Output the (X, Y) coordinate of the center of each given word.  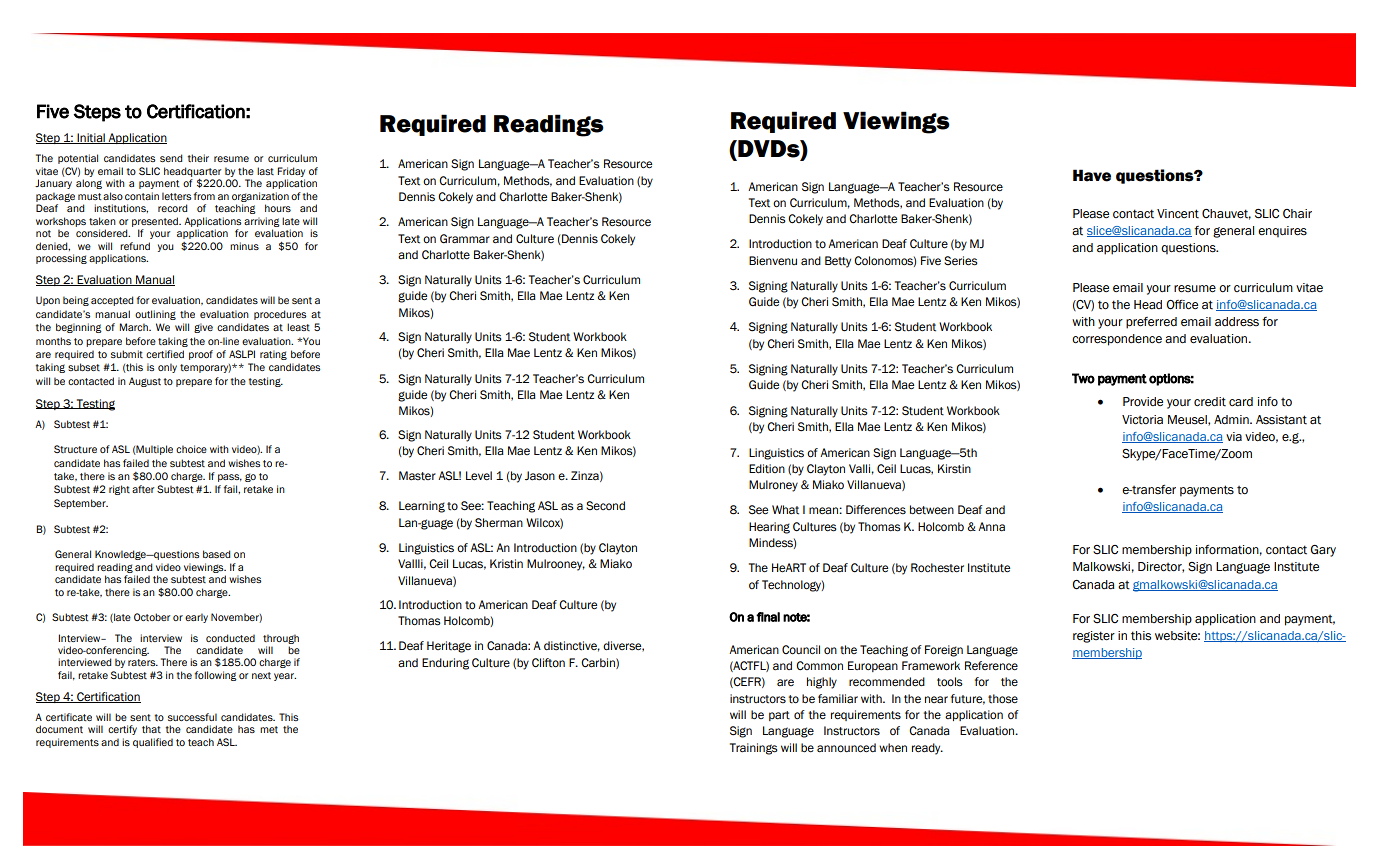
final (768, 617)
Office (1182, 305)
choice (191, 449)
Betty (838, 262)
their (198, 158)
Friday (291, 172)
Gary (1323, 551)
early (196, 618)
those (1003, 699)
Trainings (754, 749)
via (1234, 436)
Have (1092, 175)
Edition (767, 468)
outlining (155, 315)
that (151, 729)
